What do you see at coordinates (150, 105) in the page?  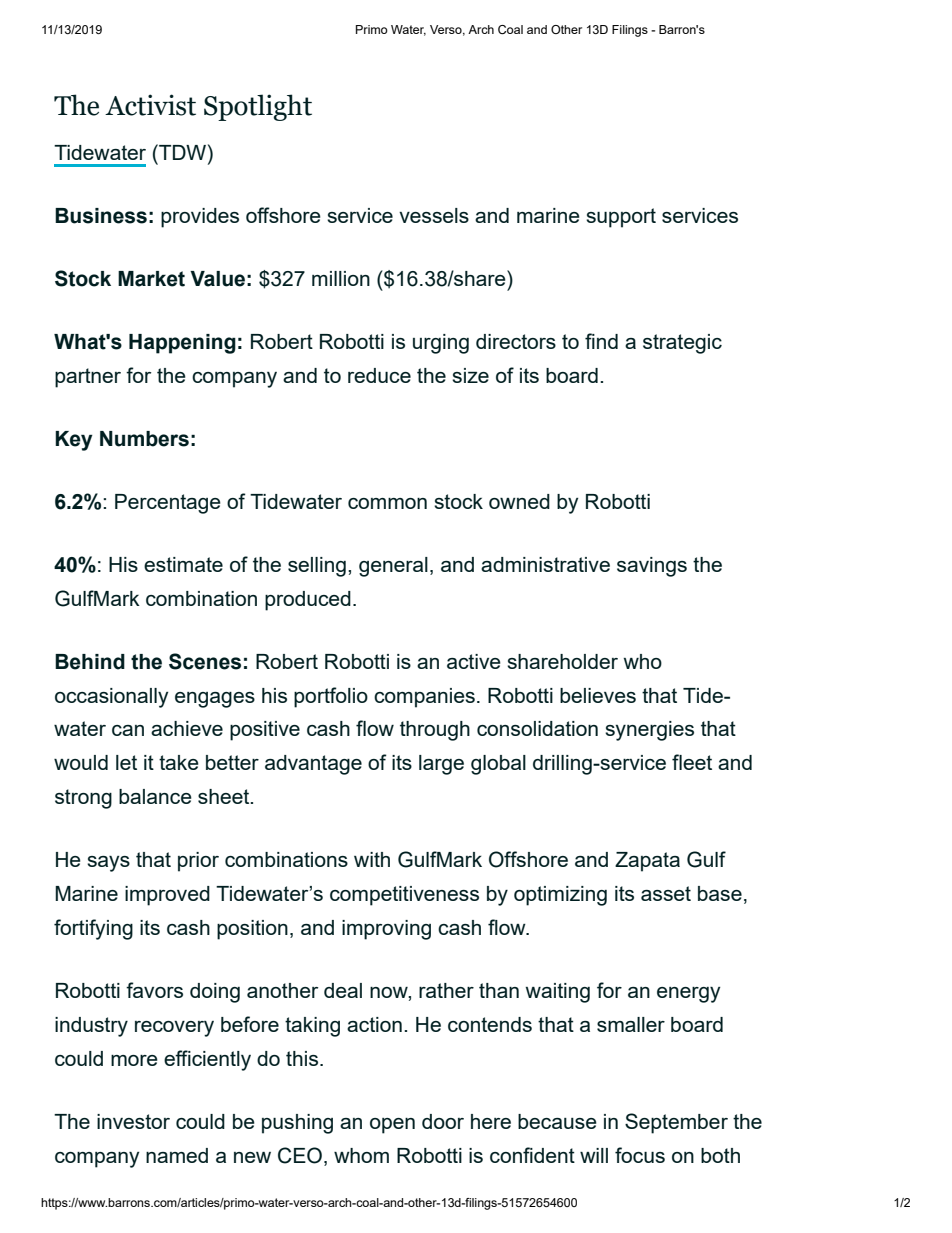 I see `Activist` at bounding box center [150, 105].
